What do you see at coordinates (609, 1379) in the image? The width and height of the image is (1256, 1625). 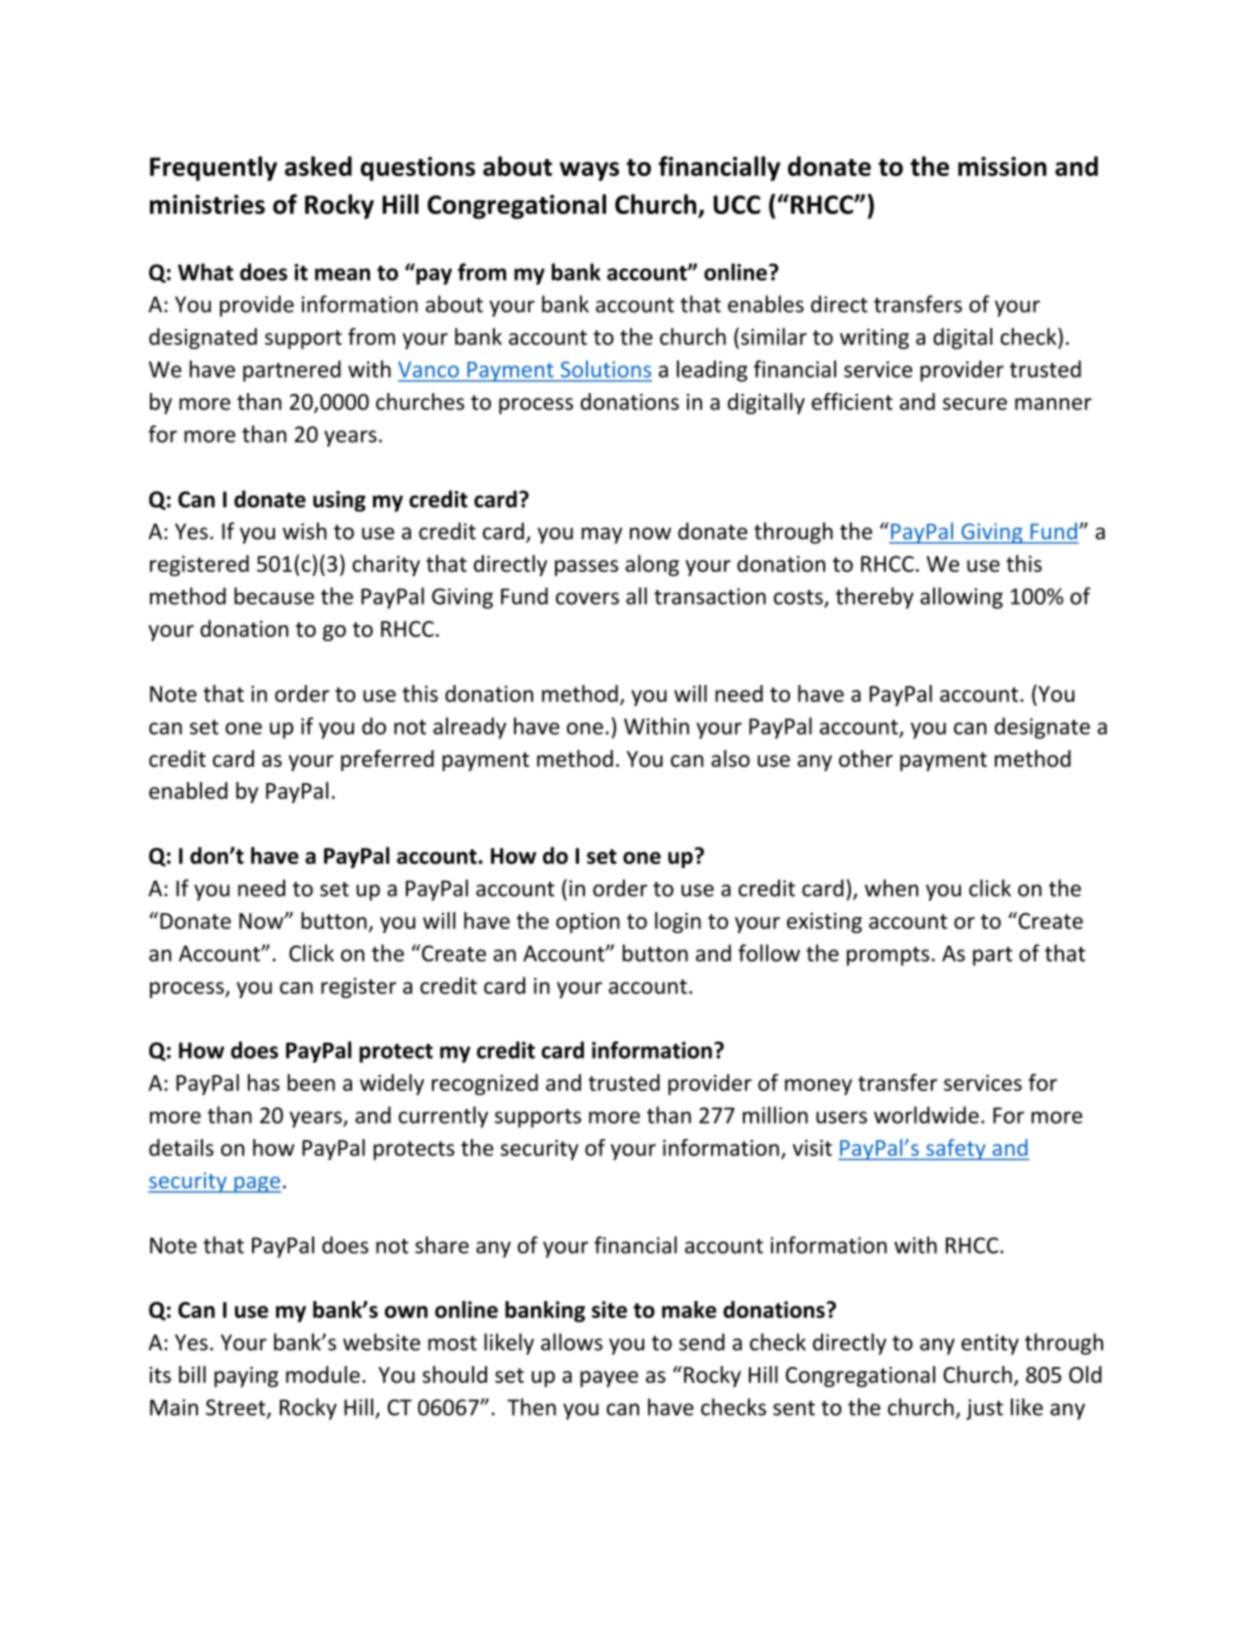 I see `payee` at bounding box center [609, 1379].
